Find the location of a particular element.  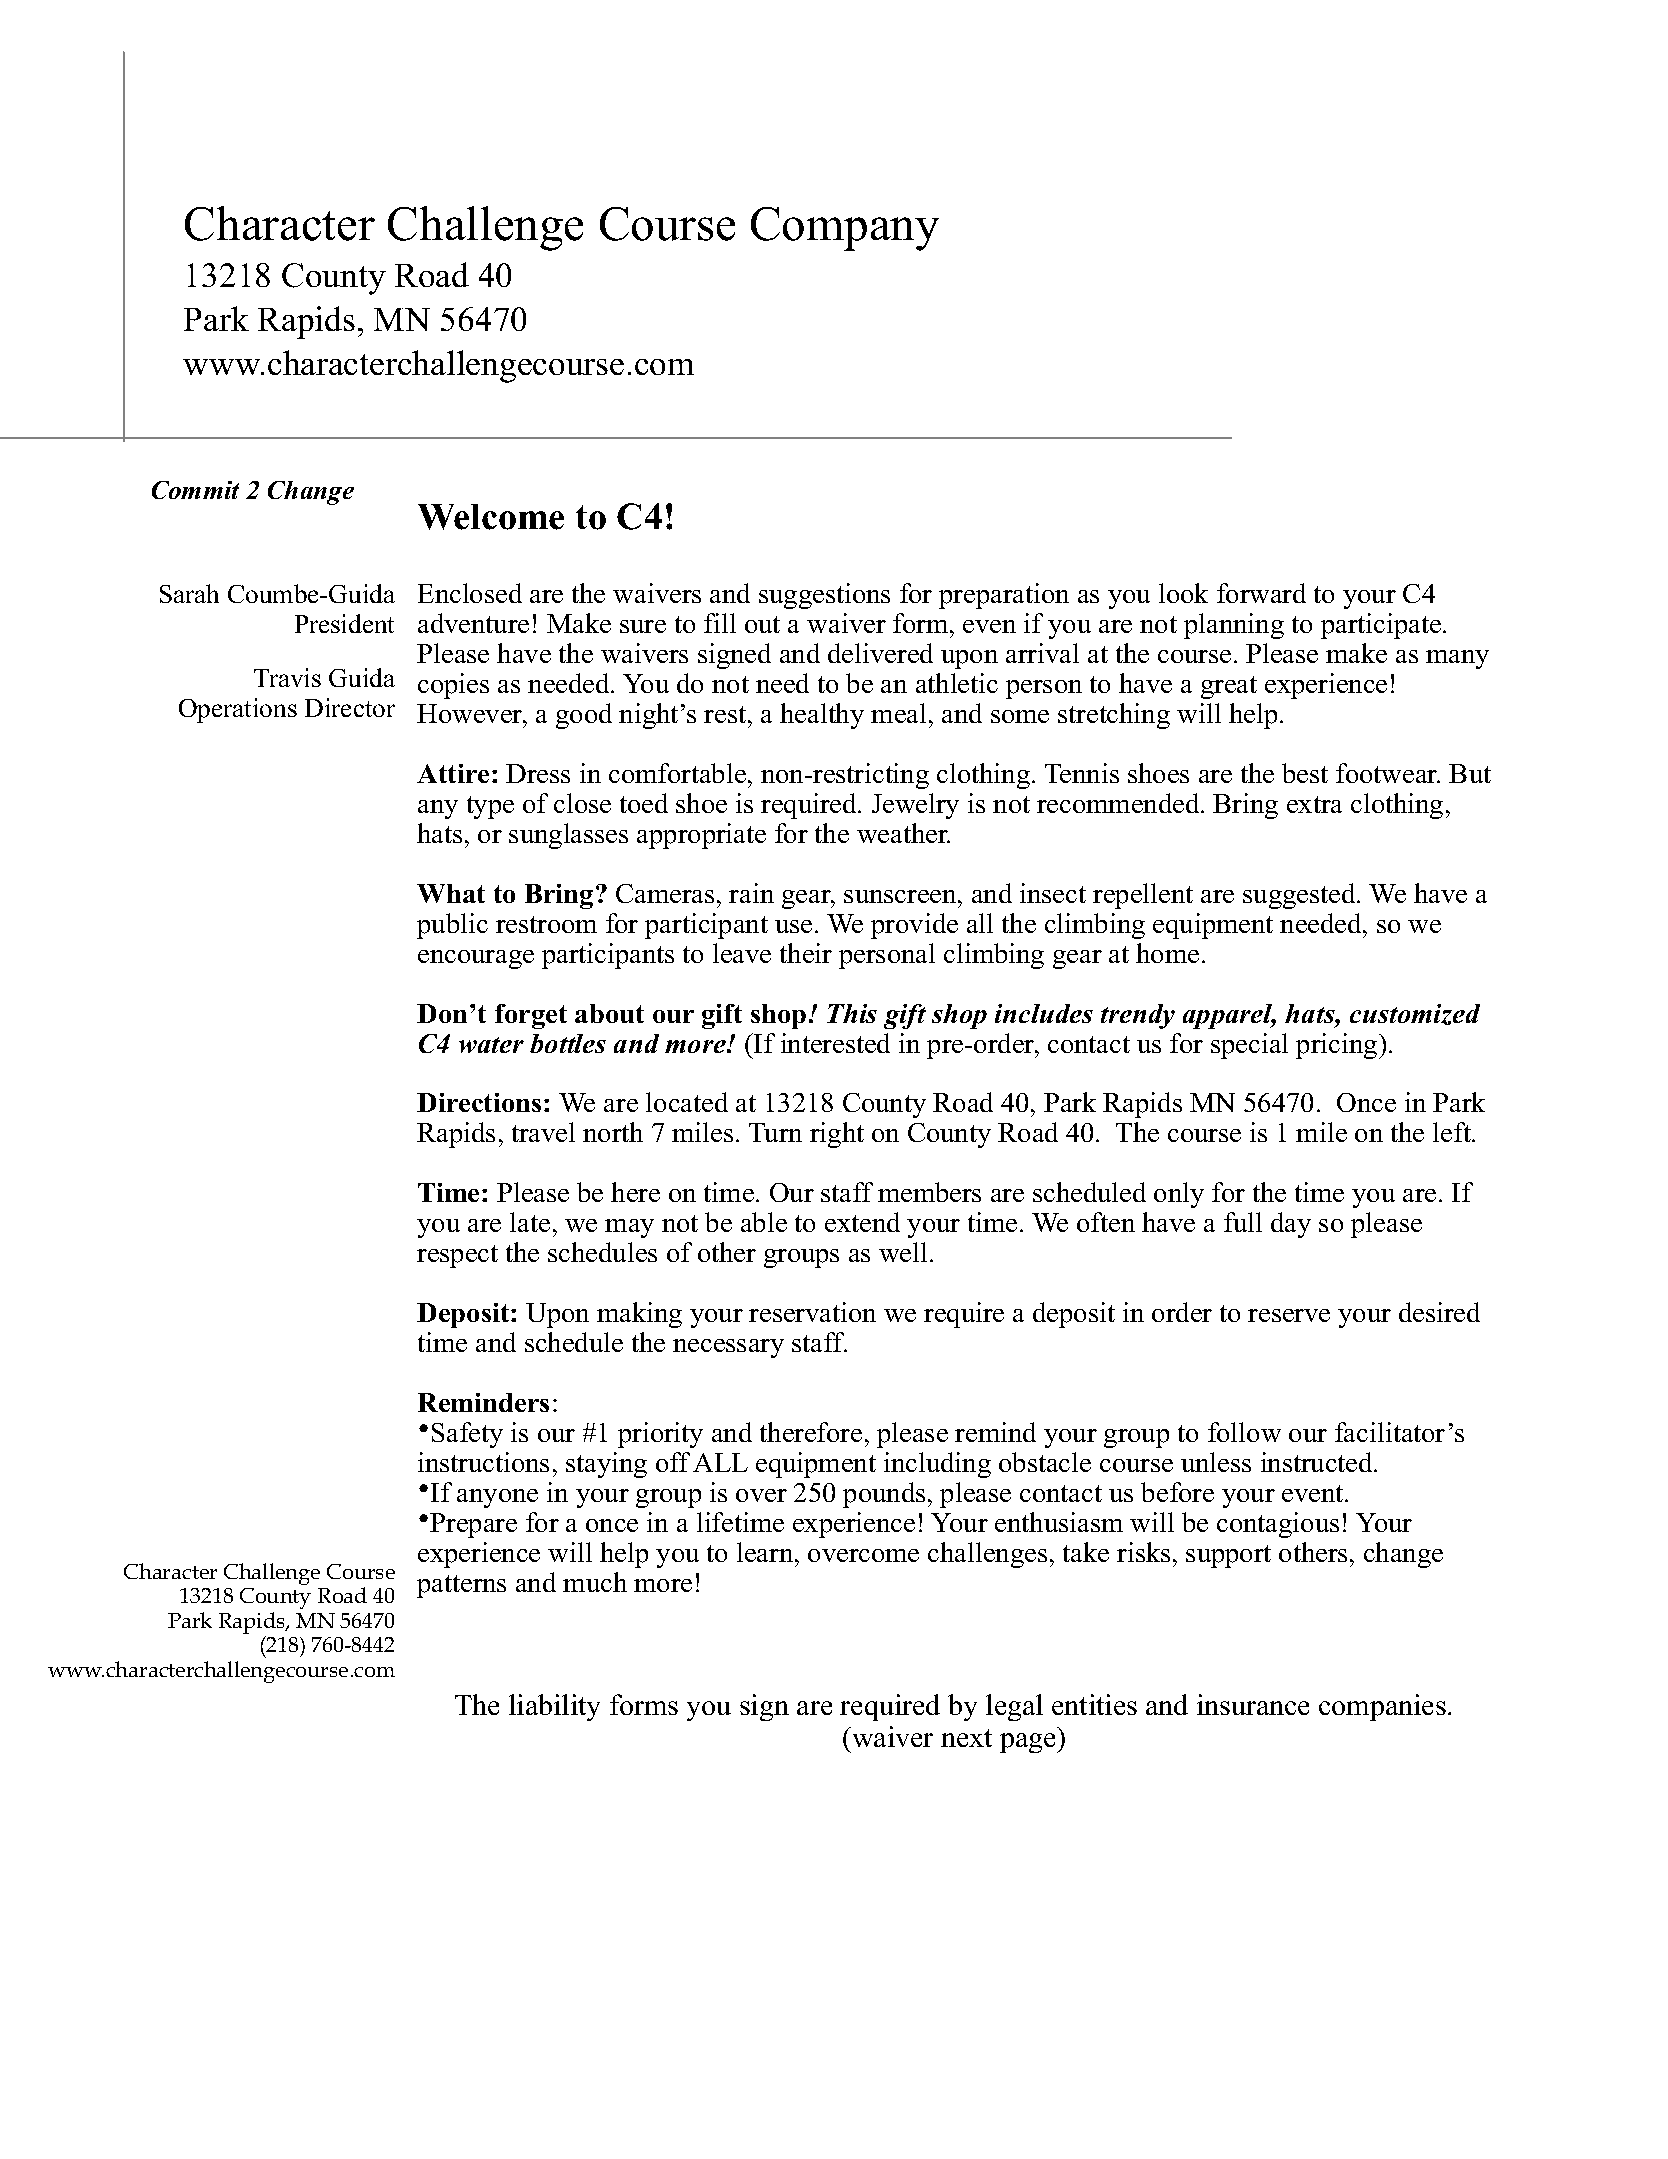

Company is located at coordinates (845, 229).
